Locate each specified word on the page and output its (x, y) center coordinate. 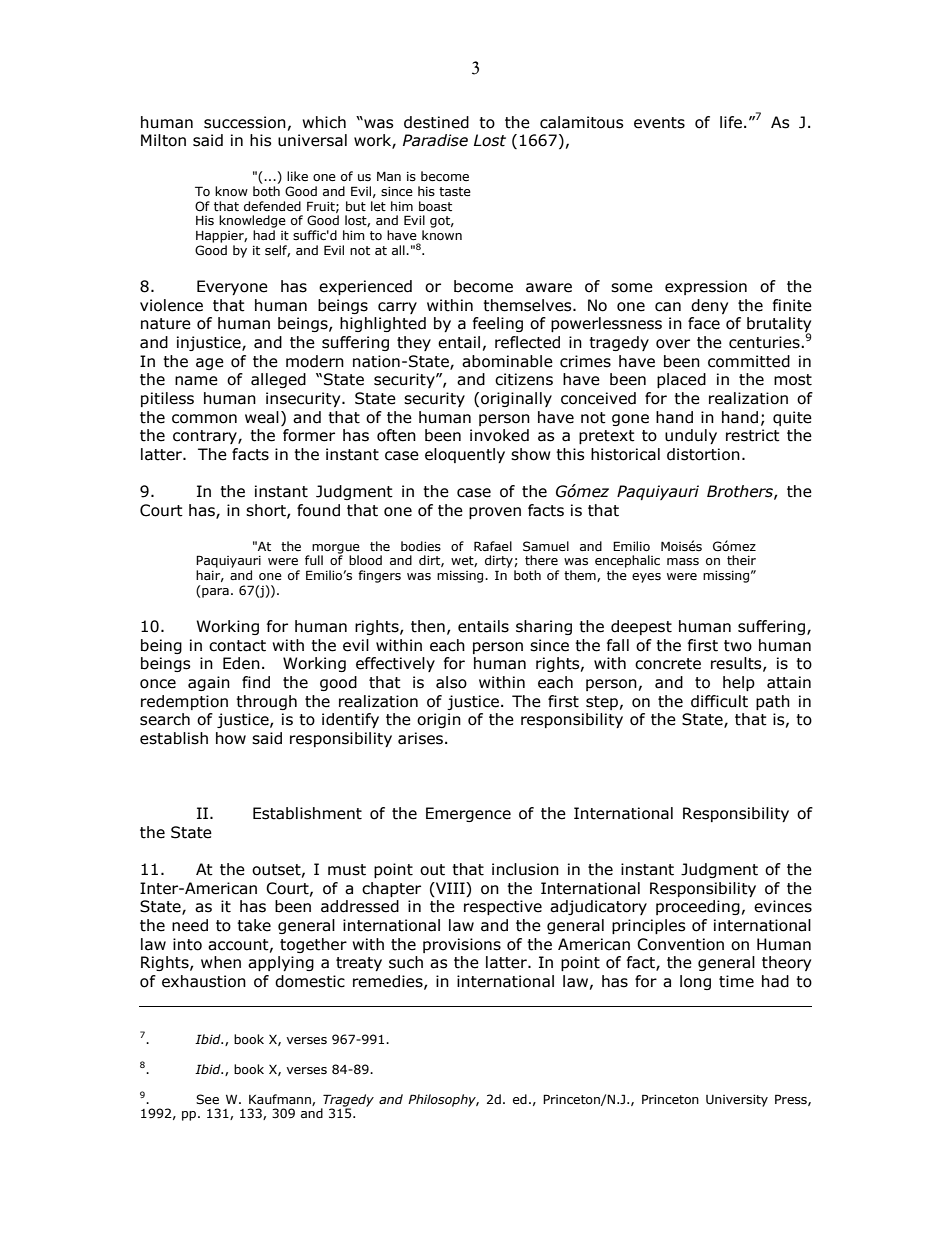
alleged (278, 380)
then (428, 626)
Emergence (468, 814)
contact (237, 646)
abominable (507, 361)
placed (681, 380)
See (207, 1099)
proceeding (698, 907)
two (738, 646)
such (406, 962)
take (254, 925)
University (737, 1101)
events (659, 123)
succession (245, 122)
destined (436, 122)
